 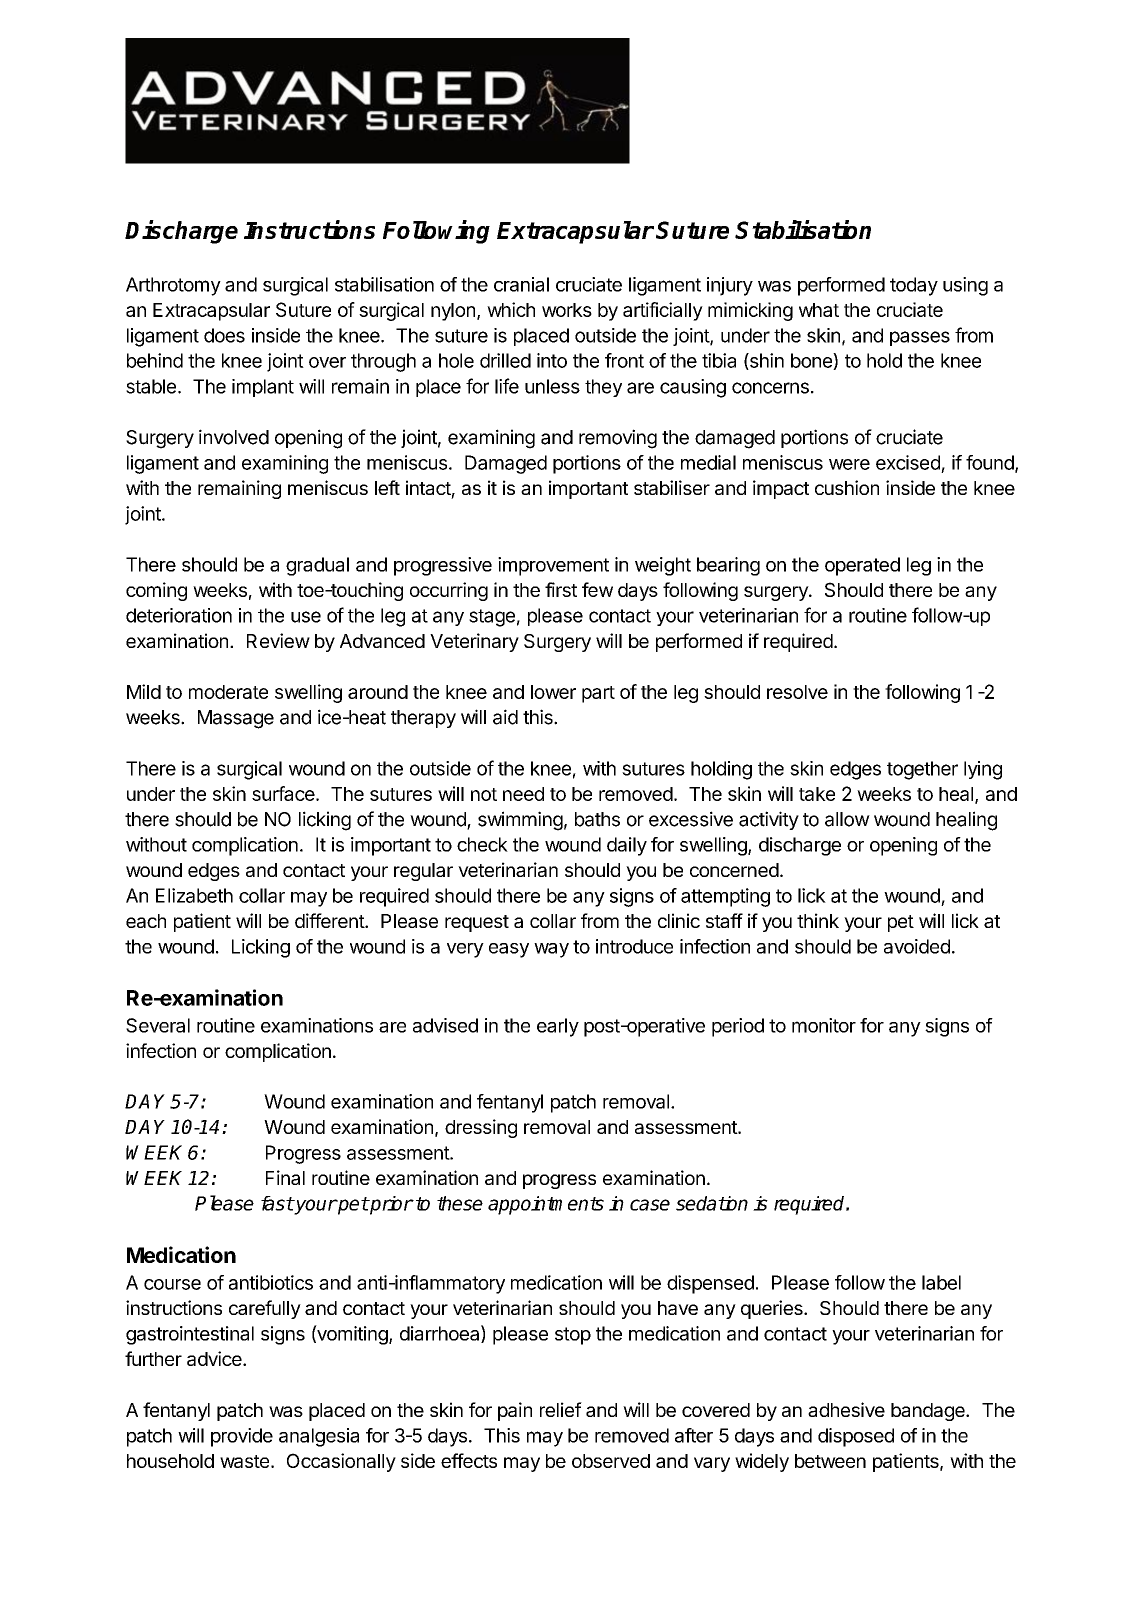 I want to click on disposed, so click(x=856, y=1437).
